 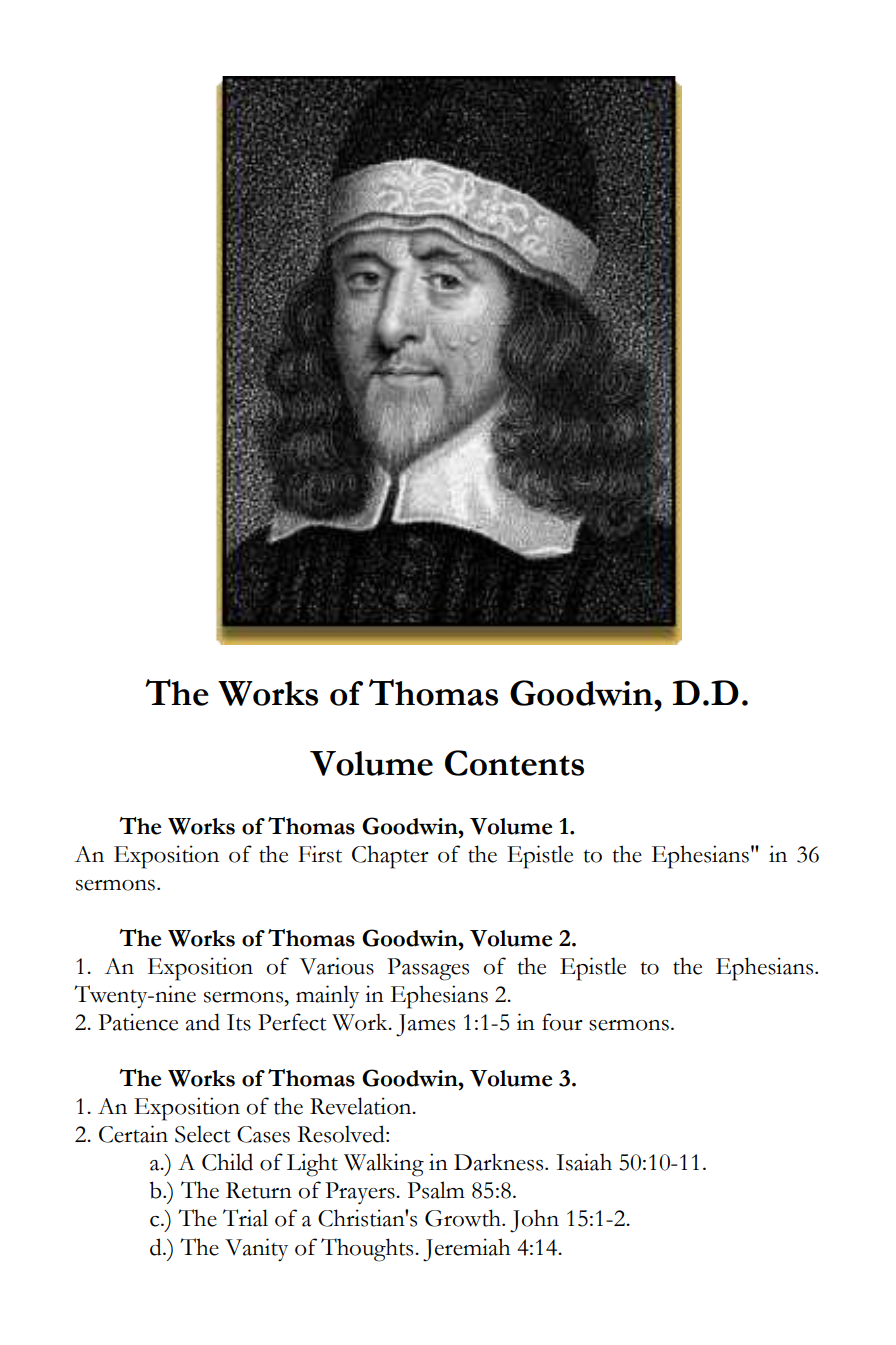 I want to click on James, so click(x=425, y=1025).
